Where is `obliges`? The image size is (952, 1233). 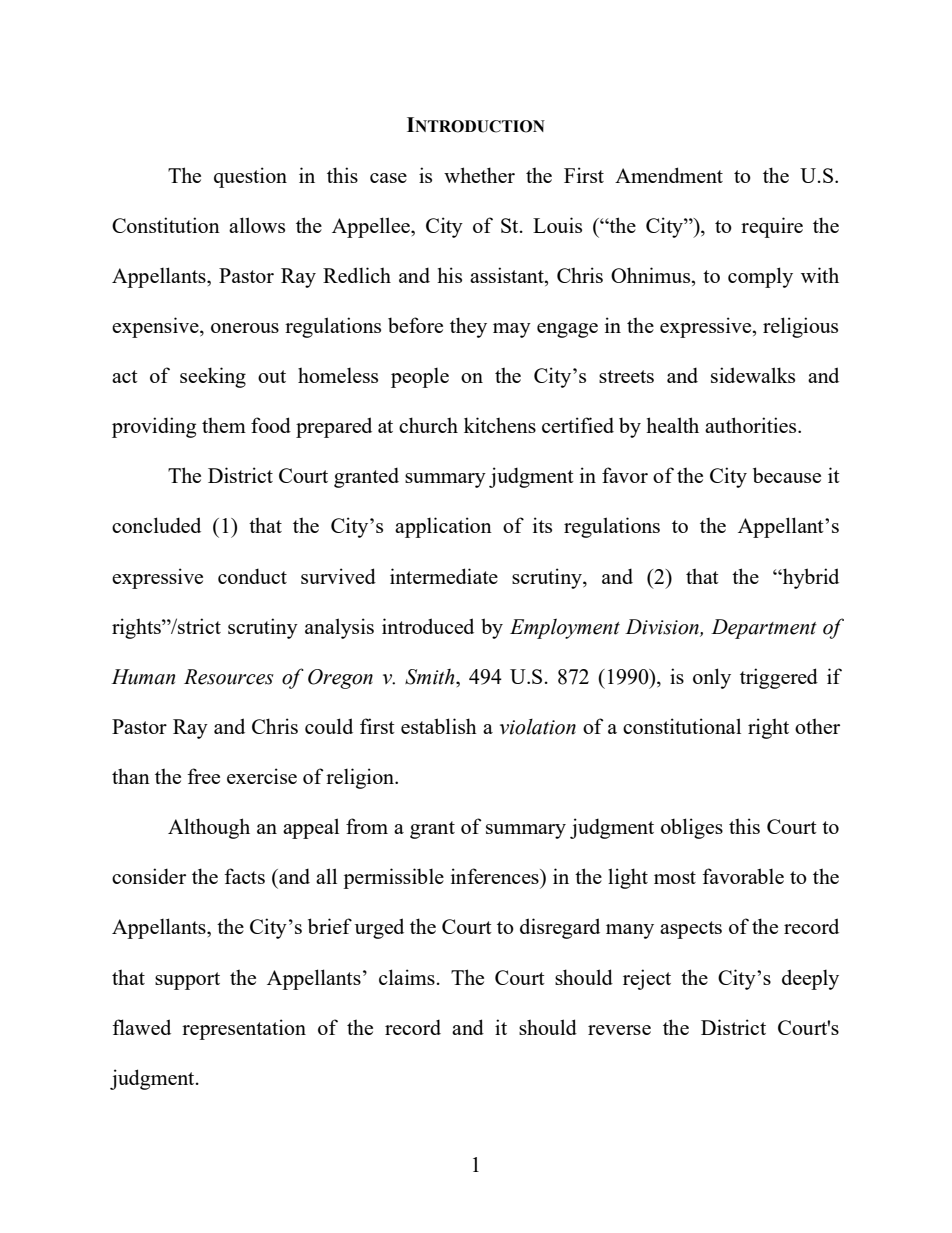
obliges is located at coordinates (692, 828).
